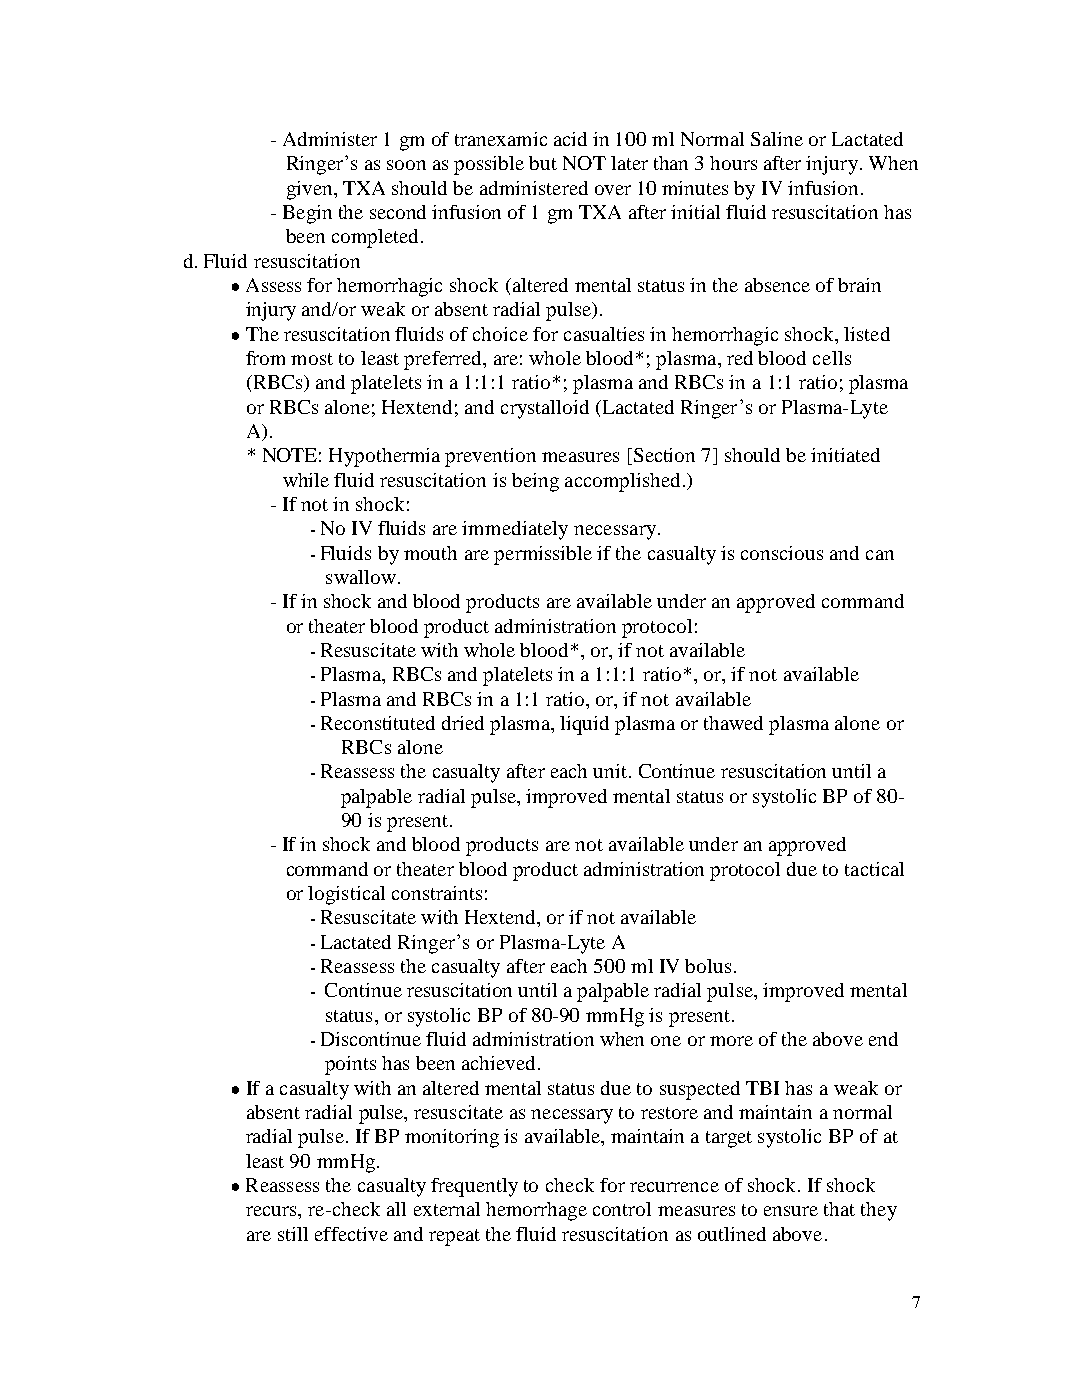  I want to click on liquid, so click(584, 725).
